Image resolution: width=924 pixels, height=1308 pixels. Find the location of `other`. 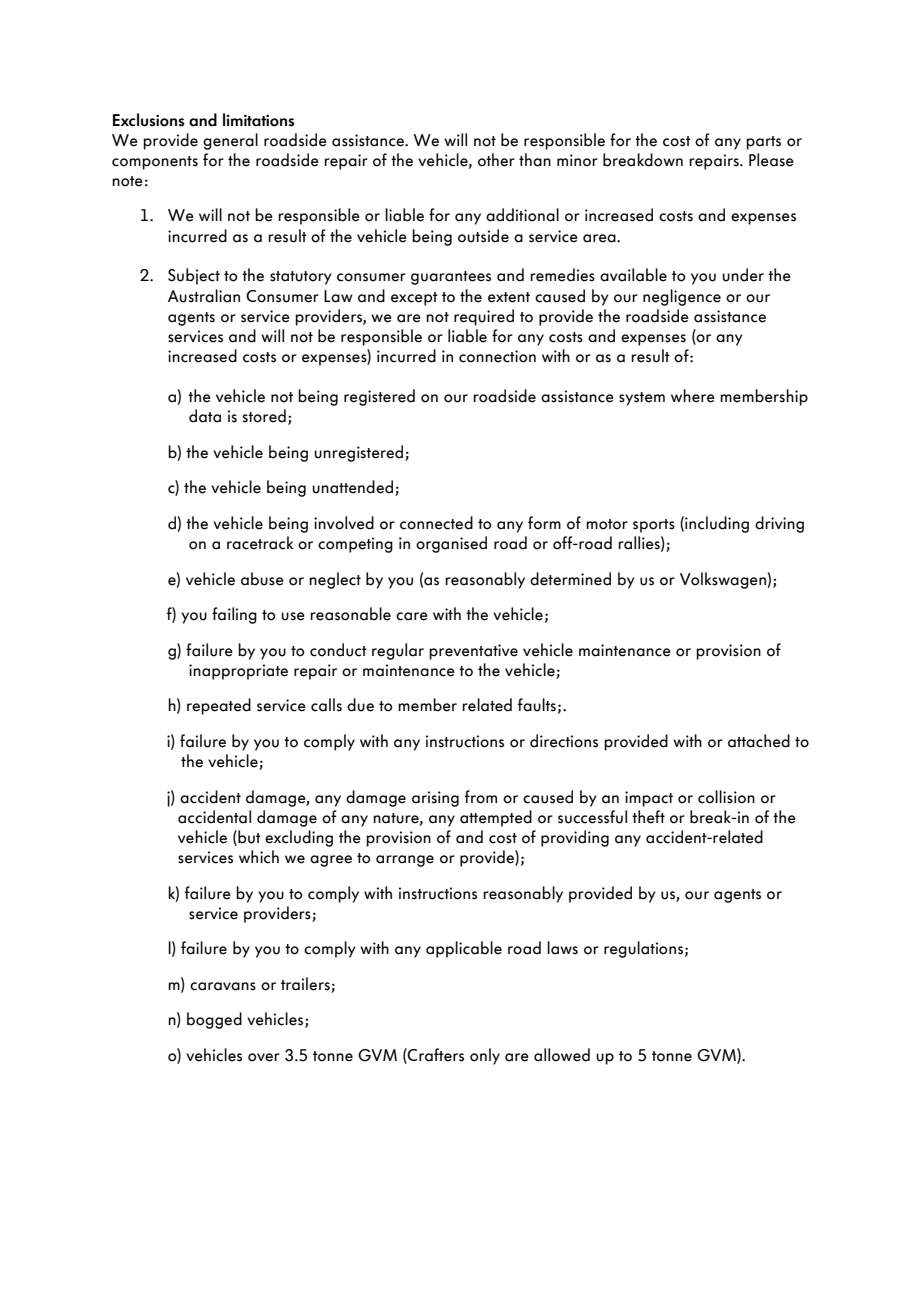

other is located at coordinates (496, 160).
